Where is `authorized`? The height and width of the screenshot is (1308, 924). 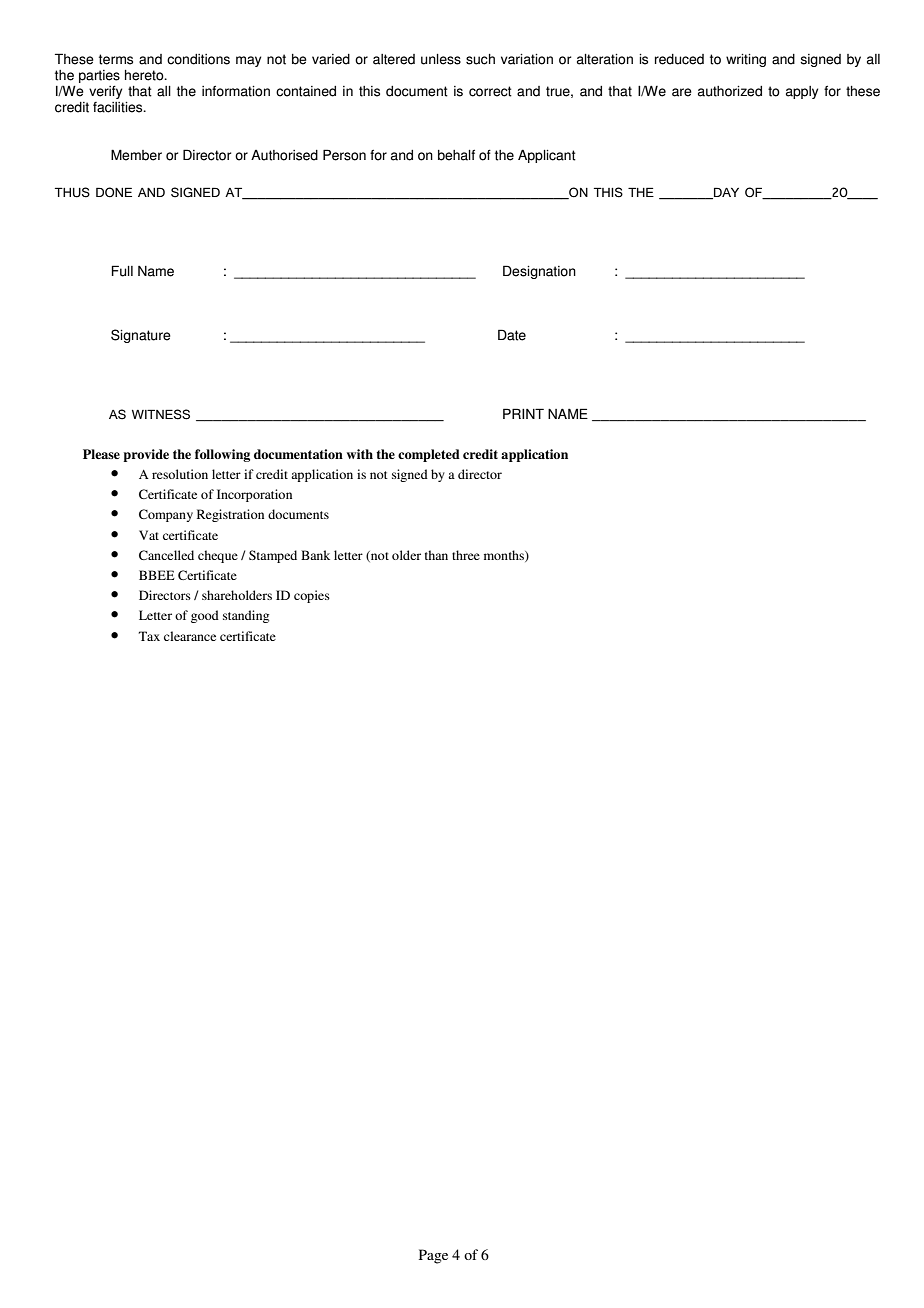
authorized is located at coordinates (730, 91).
